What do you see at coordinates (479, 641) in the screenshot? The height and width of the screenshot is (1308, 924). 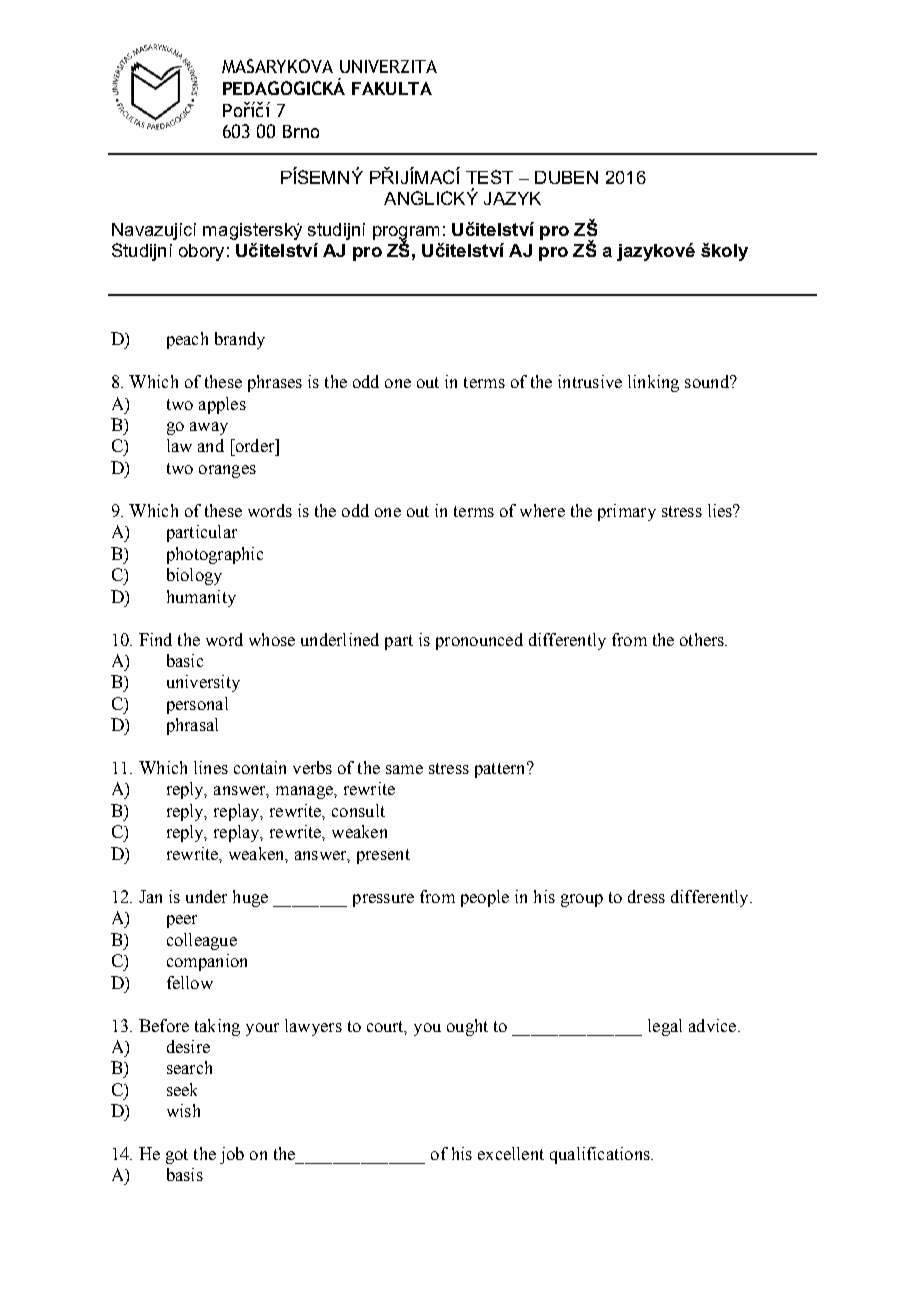 I see `pronounced` at bounding box center [479, 641].
